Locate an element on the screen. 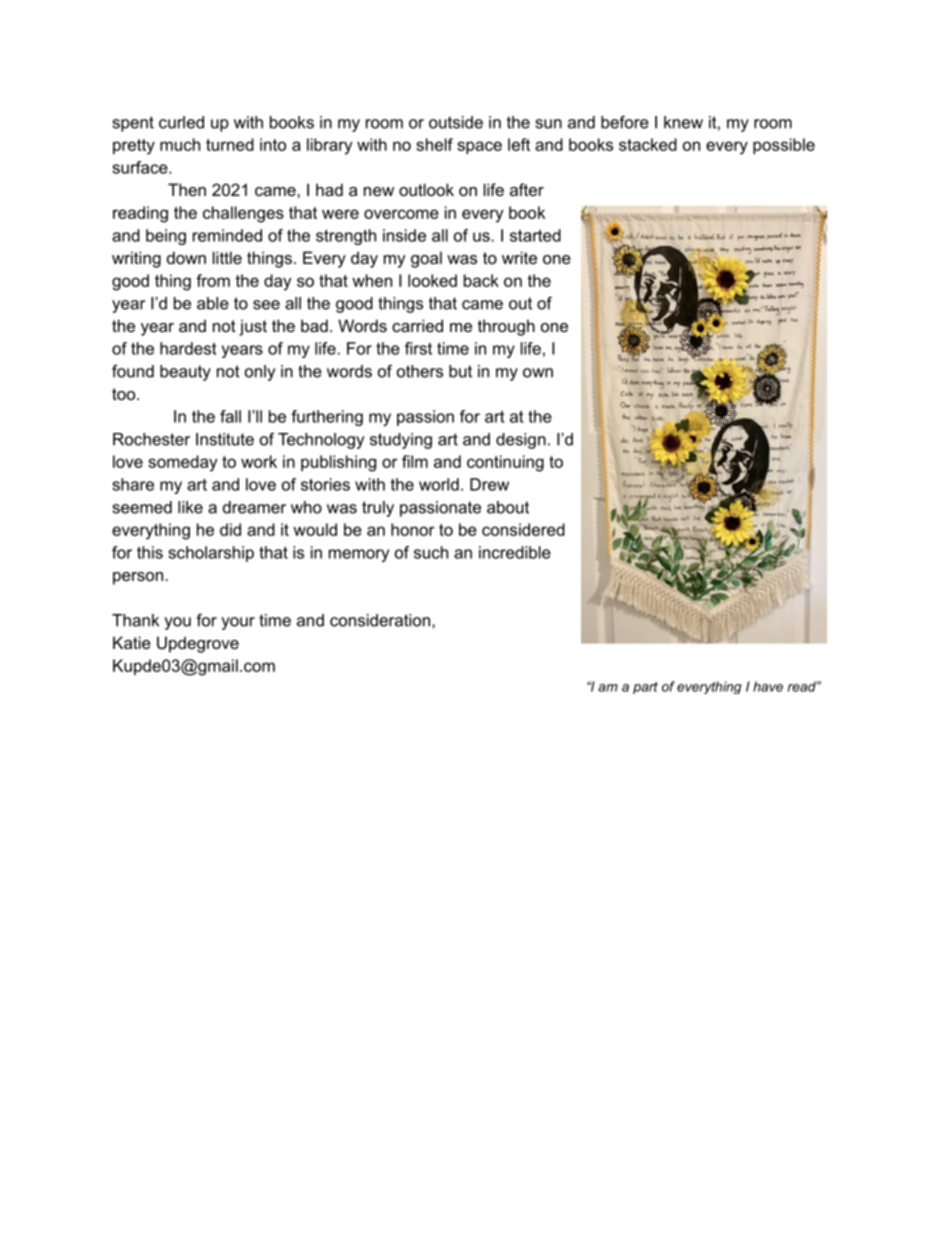 This screenshot has width=952, height=1233. fall is located at coordinates (230, 416).
